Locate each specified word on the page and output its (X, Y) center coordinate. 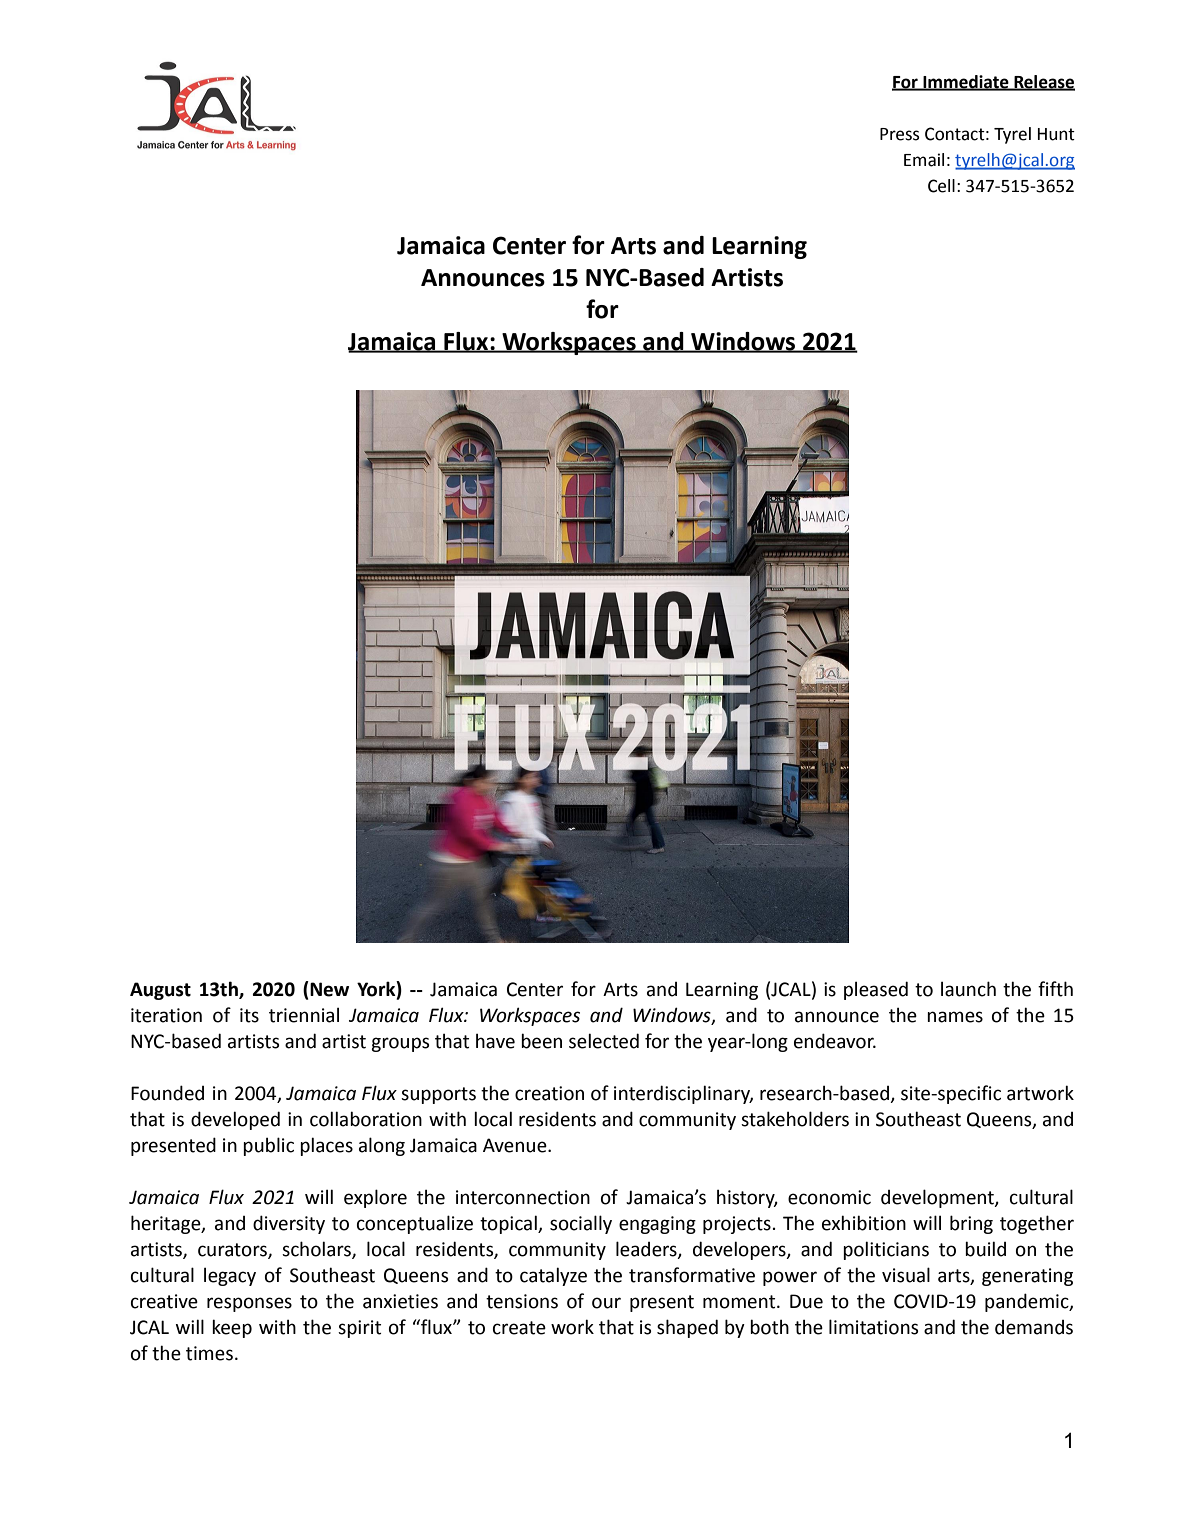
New (328, 989)
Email (924, 160)
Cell (941, 186)
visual (906, 1275)
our (606, 1303)
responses (249, 1304)
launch (968, 989)
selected (604, 1041)
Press (899, 134)
